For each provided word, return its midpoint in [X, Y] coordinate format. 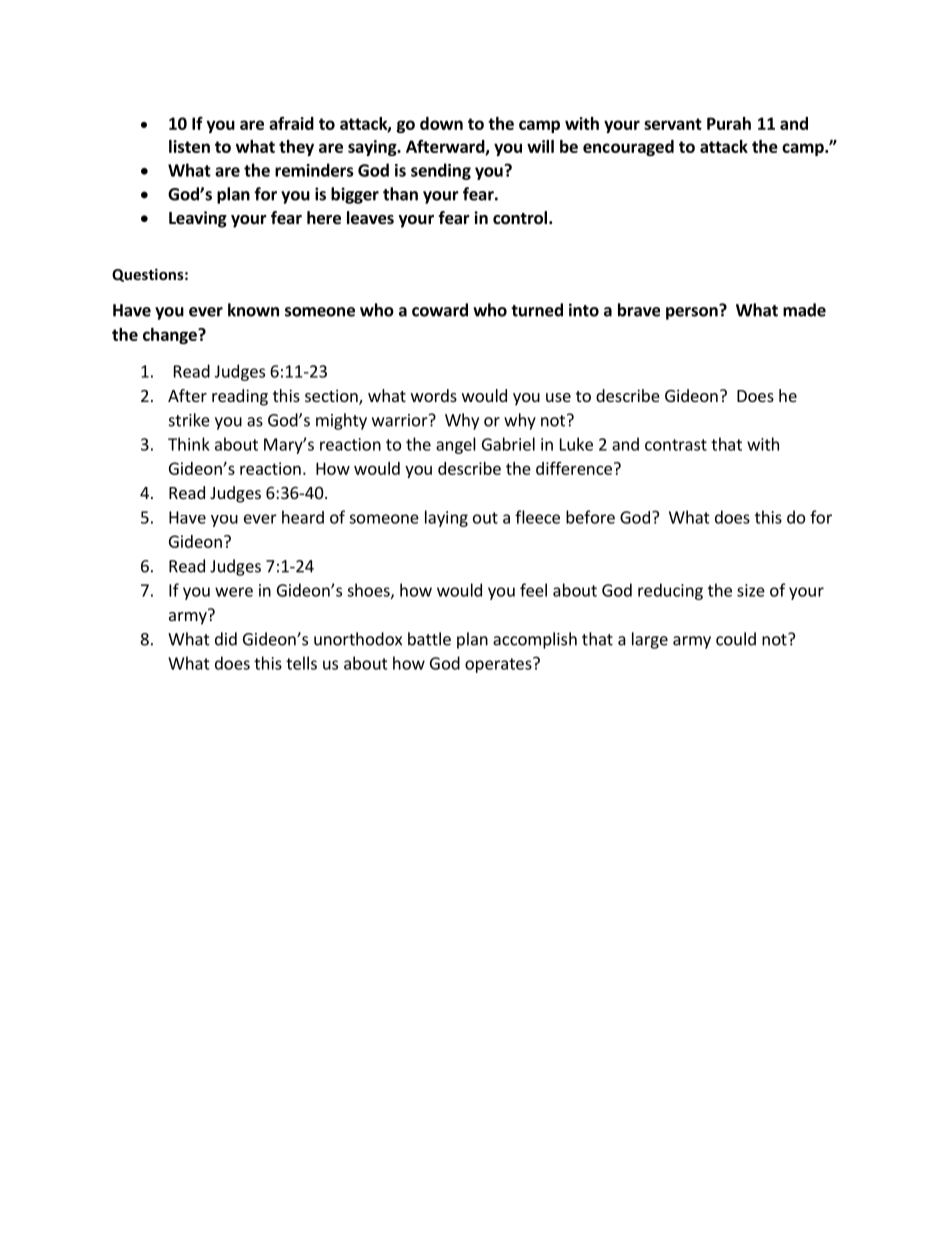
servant [673, 124]
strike [189, 420]
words [434, 395]
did [226, 639]
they [296, 148]
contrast [676, 445]
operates [499, 665]
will [540, 146]
